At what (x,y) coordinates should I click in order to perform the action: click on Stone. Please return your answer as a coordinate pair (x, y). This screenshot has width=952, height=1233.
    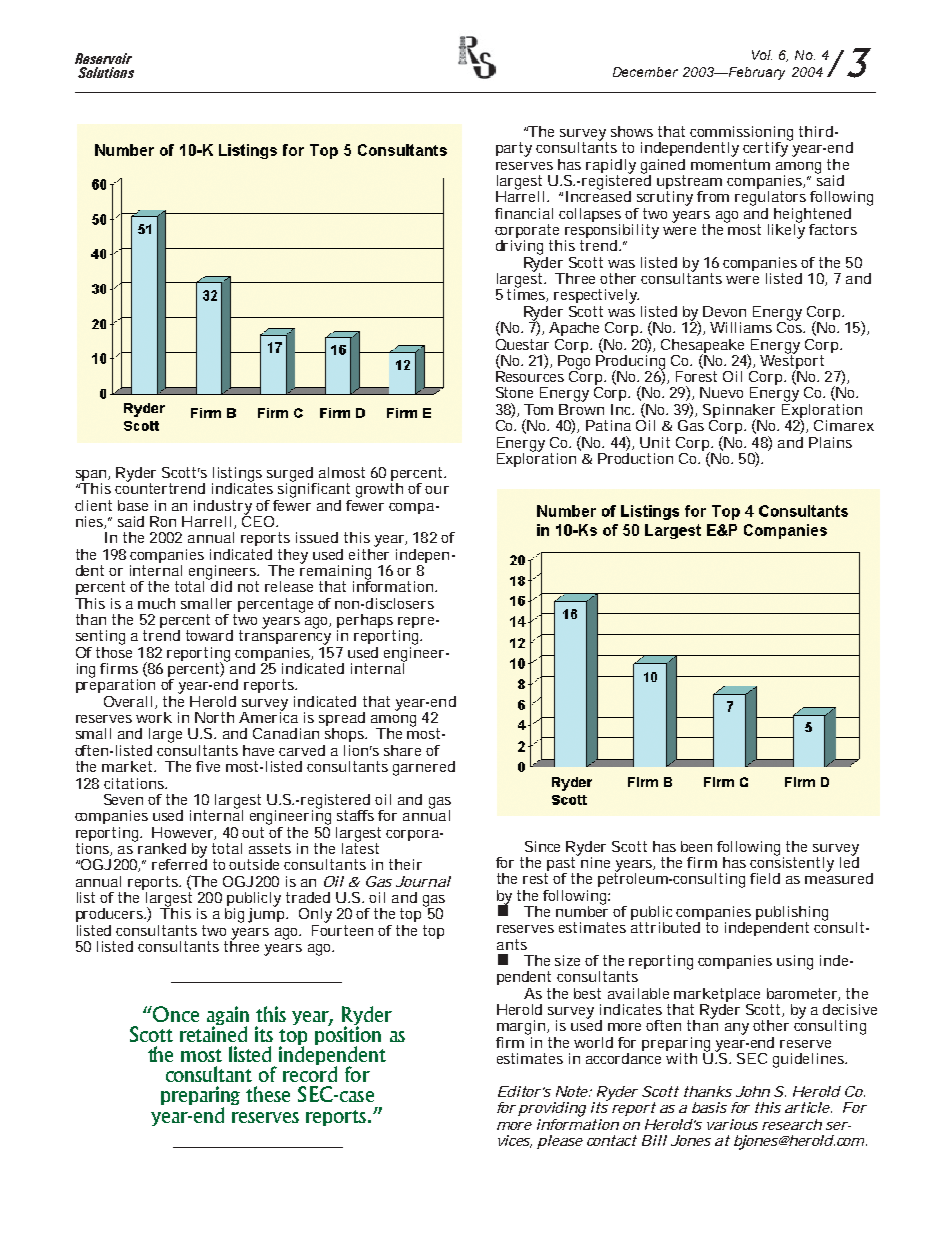
    Looking at the image, I should click on (514, 392).
